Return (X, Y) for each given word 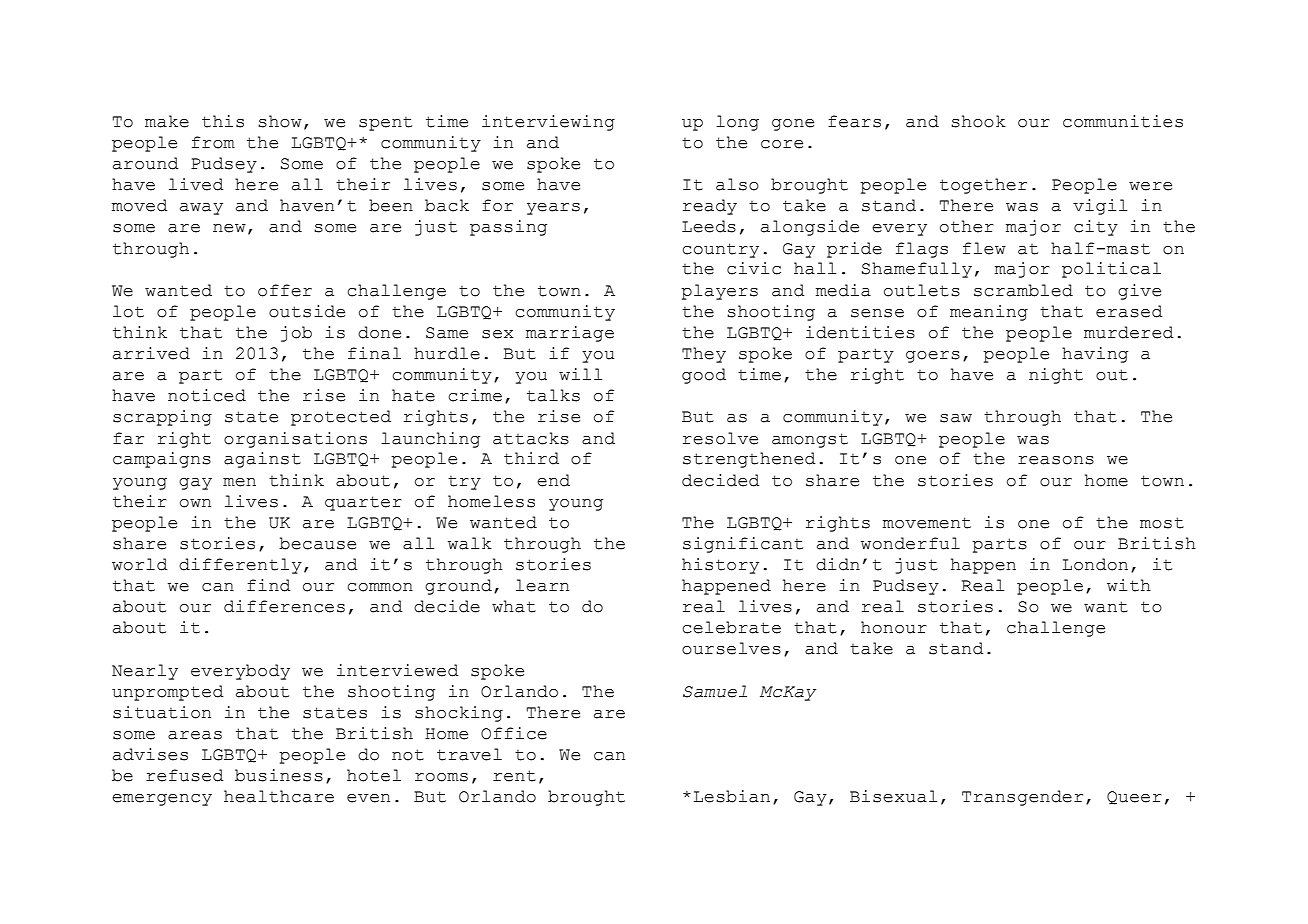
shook (978, 121)
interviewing (548, 123)
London (1095, 564)
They (704, 355)
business (279, 775)
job (296, 334)
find (269, 585)
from (213, 142)
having (1095, 355)
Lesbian (732, 796)
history (720, 566)
